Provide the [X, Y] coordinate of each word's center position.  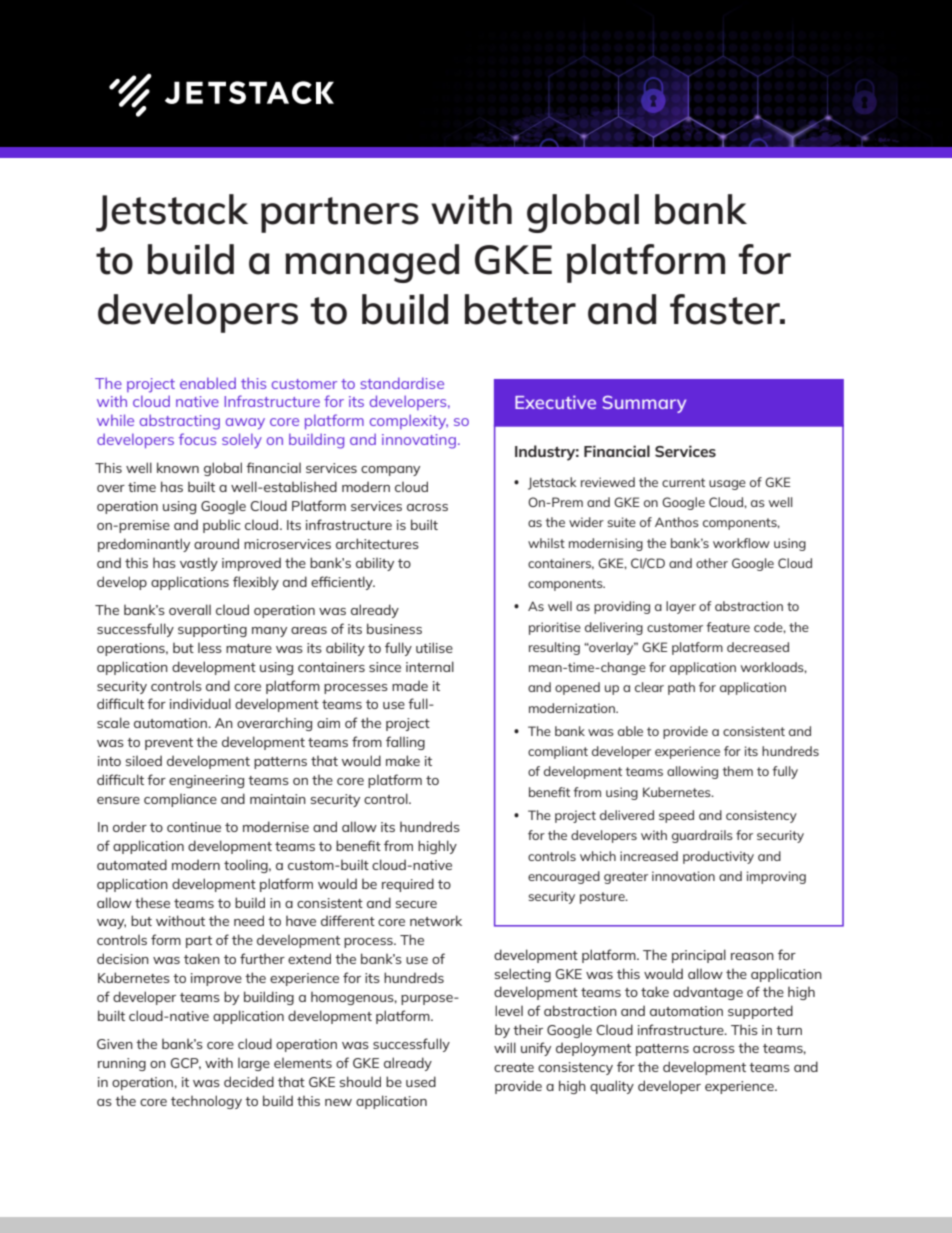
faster [726, 309]
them [738, 771]
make [403, 760]
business [394, 628]
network [436, 920]
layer [681, 607]
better [520, 309]
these [152, 903]
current [683, 482]
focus [197, 439]
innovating [420, 441]
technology [206, 1102]
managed [372, 263]
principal [699, 956]
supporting [212, 630]
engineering [206, 781]
